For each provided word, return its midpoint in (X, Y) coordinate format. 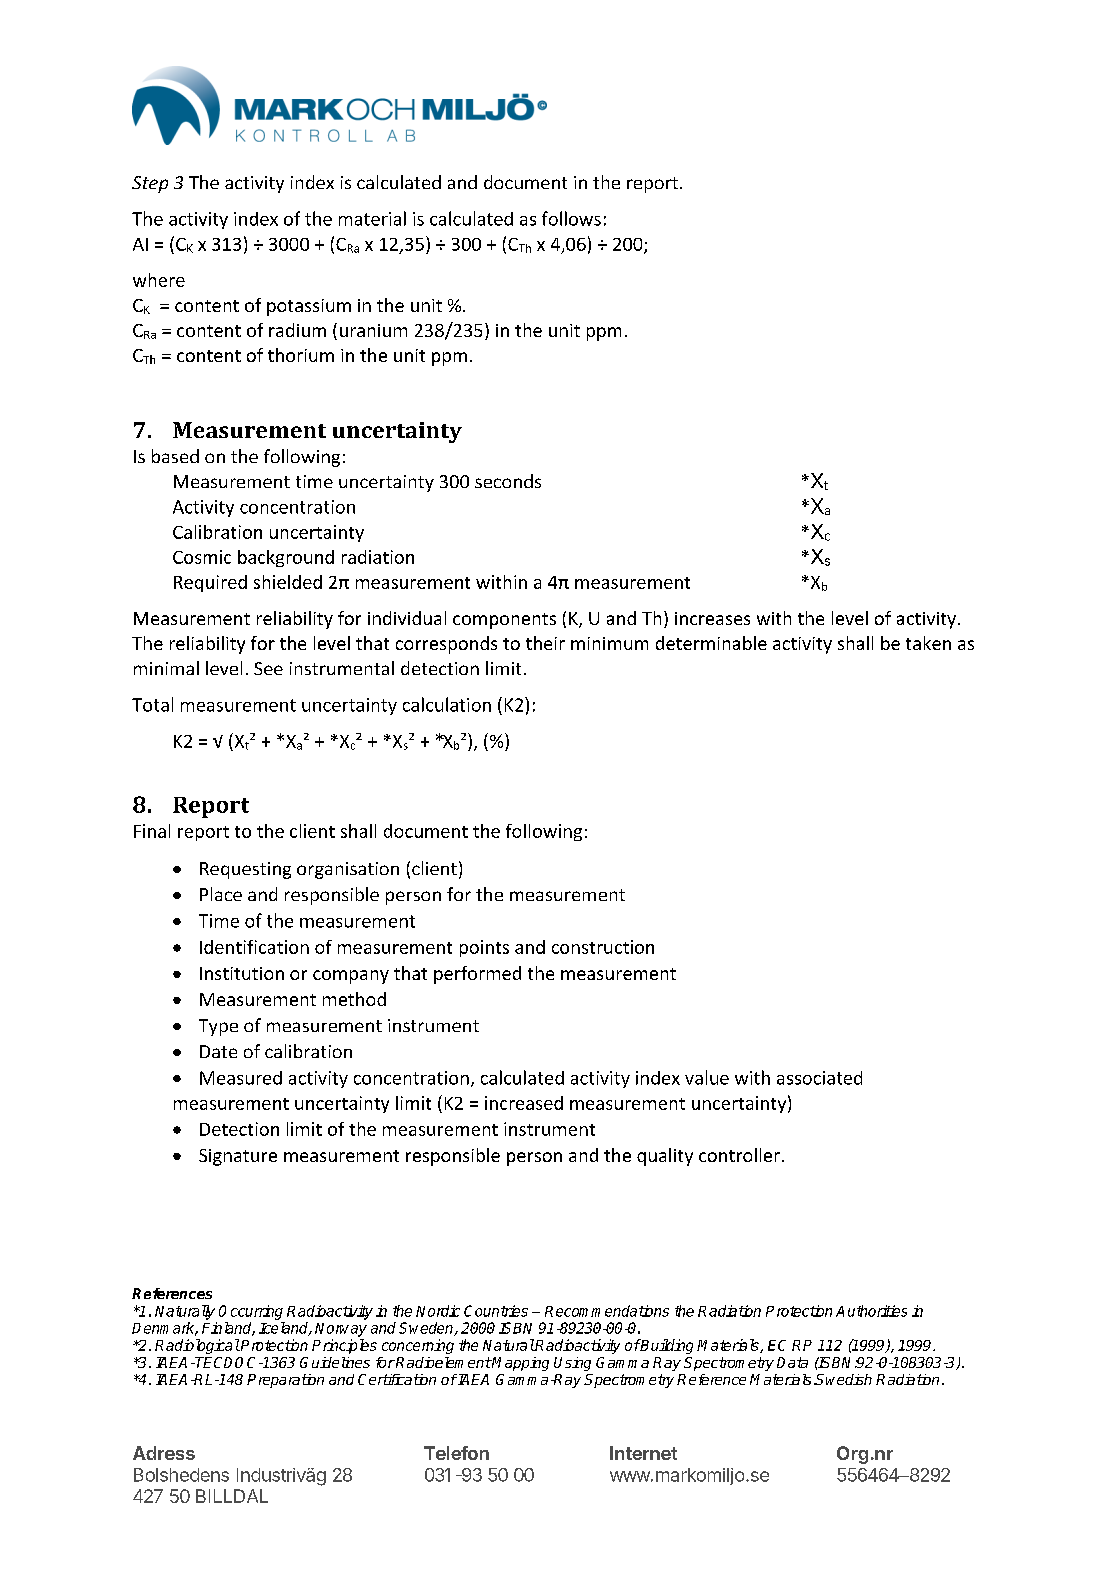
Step (150, 184)
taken (928, 643)
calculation (447, 704)
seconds (508, 481)
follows (571, 218)
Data (792, 1362)
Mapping (520, 1364)
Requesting (245, 870)
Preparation (285, 1381)
